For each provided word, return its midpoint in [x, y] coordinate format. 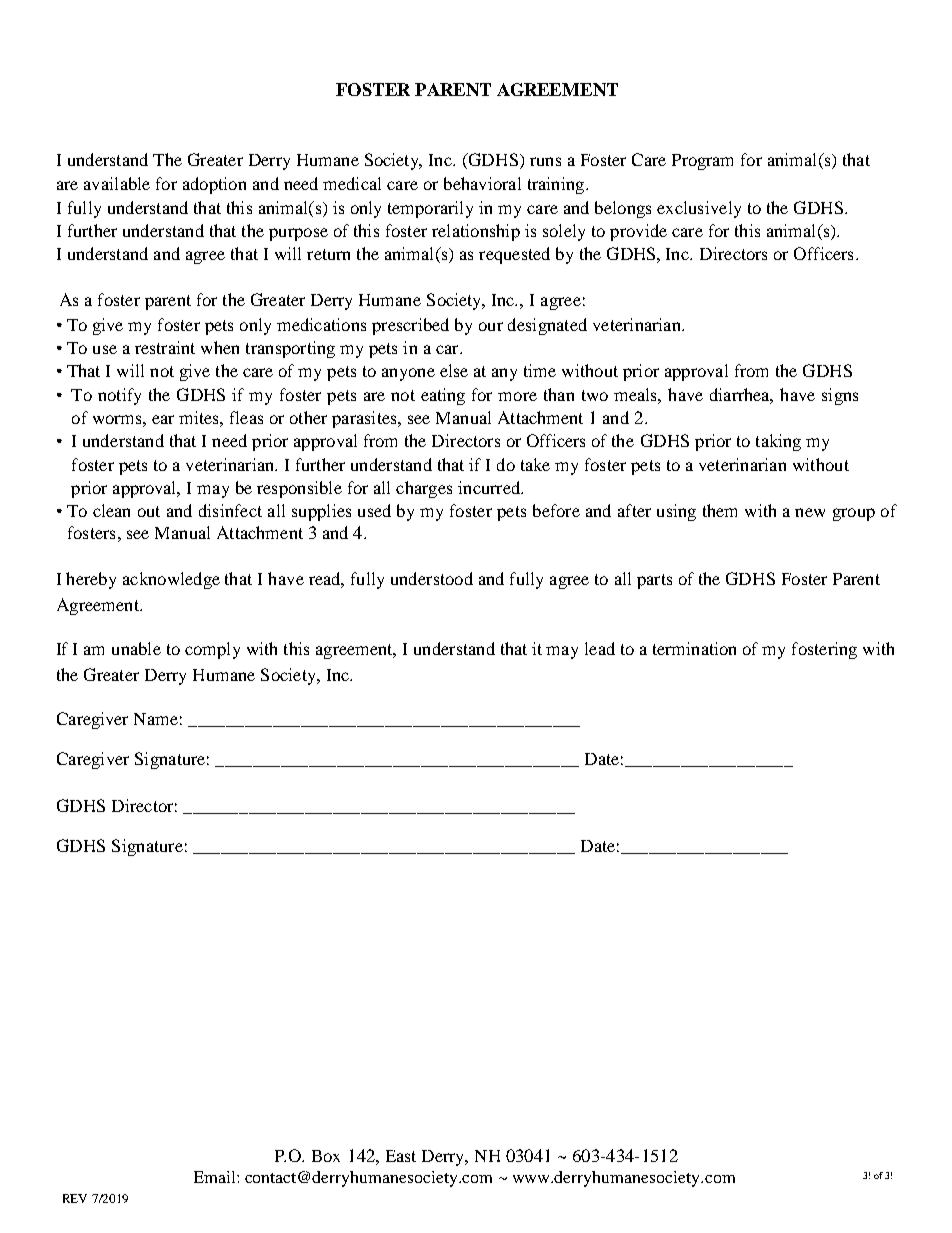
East [401, 1156]
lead [600, 648]
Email [216, 1177]
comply [212, 650]
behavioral [482, 183]
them [720, 510]
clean [111, 510]
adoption [214, 185]
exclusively [699, 209]
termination [694, 648]
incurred [490, 487]
